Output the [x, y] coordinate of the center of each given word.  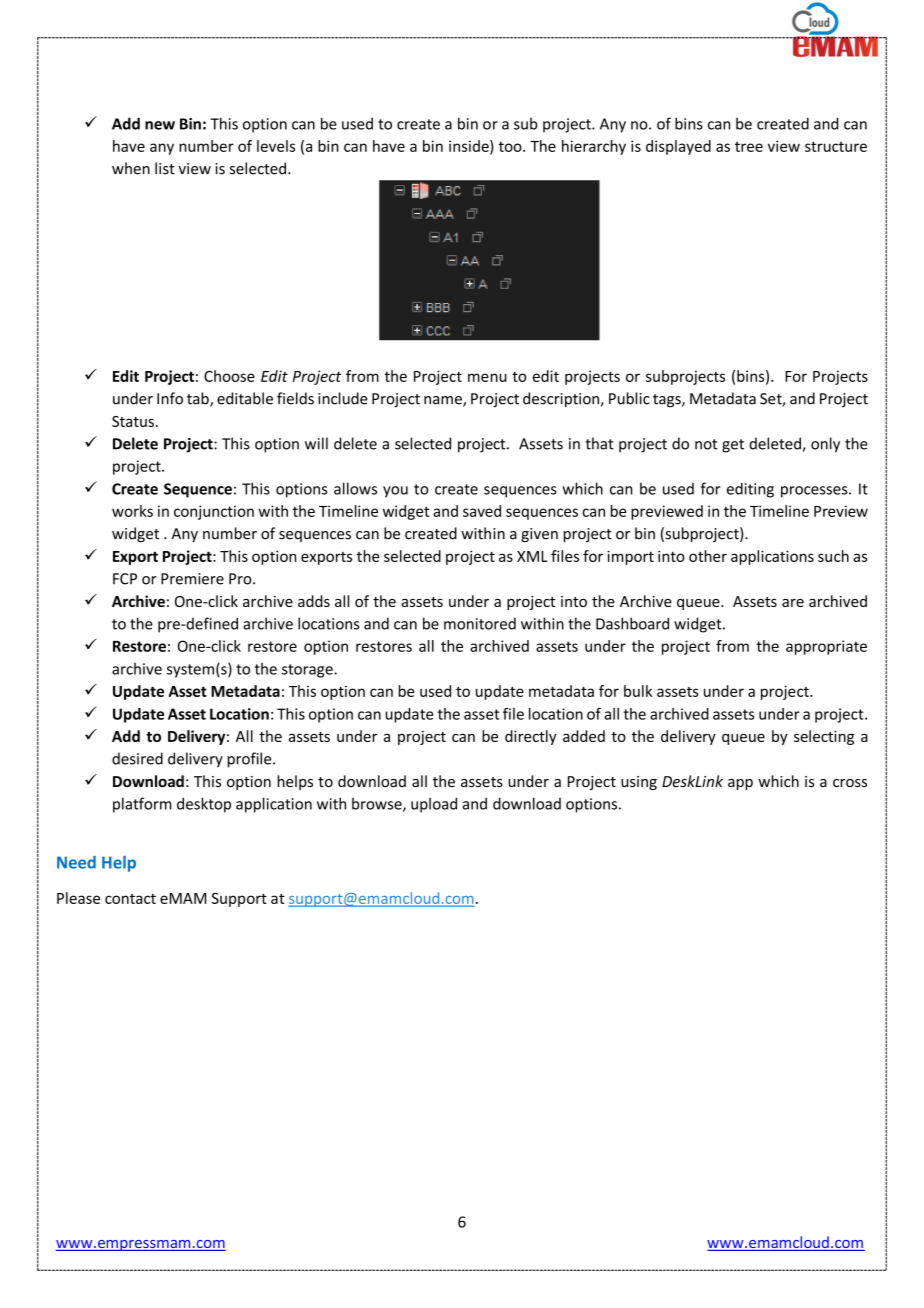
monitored [480, 623]
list [165, 168]
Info [170, 398]
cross [850, 783]
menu [487, 377]
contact [130, 899]
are [793, 603]
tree [749, 147]
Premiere [192, 579]
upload [434, 805]
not [706, 444]
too [511, 146]
